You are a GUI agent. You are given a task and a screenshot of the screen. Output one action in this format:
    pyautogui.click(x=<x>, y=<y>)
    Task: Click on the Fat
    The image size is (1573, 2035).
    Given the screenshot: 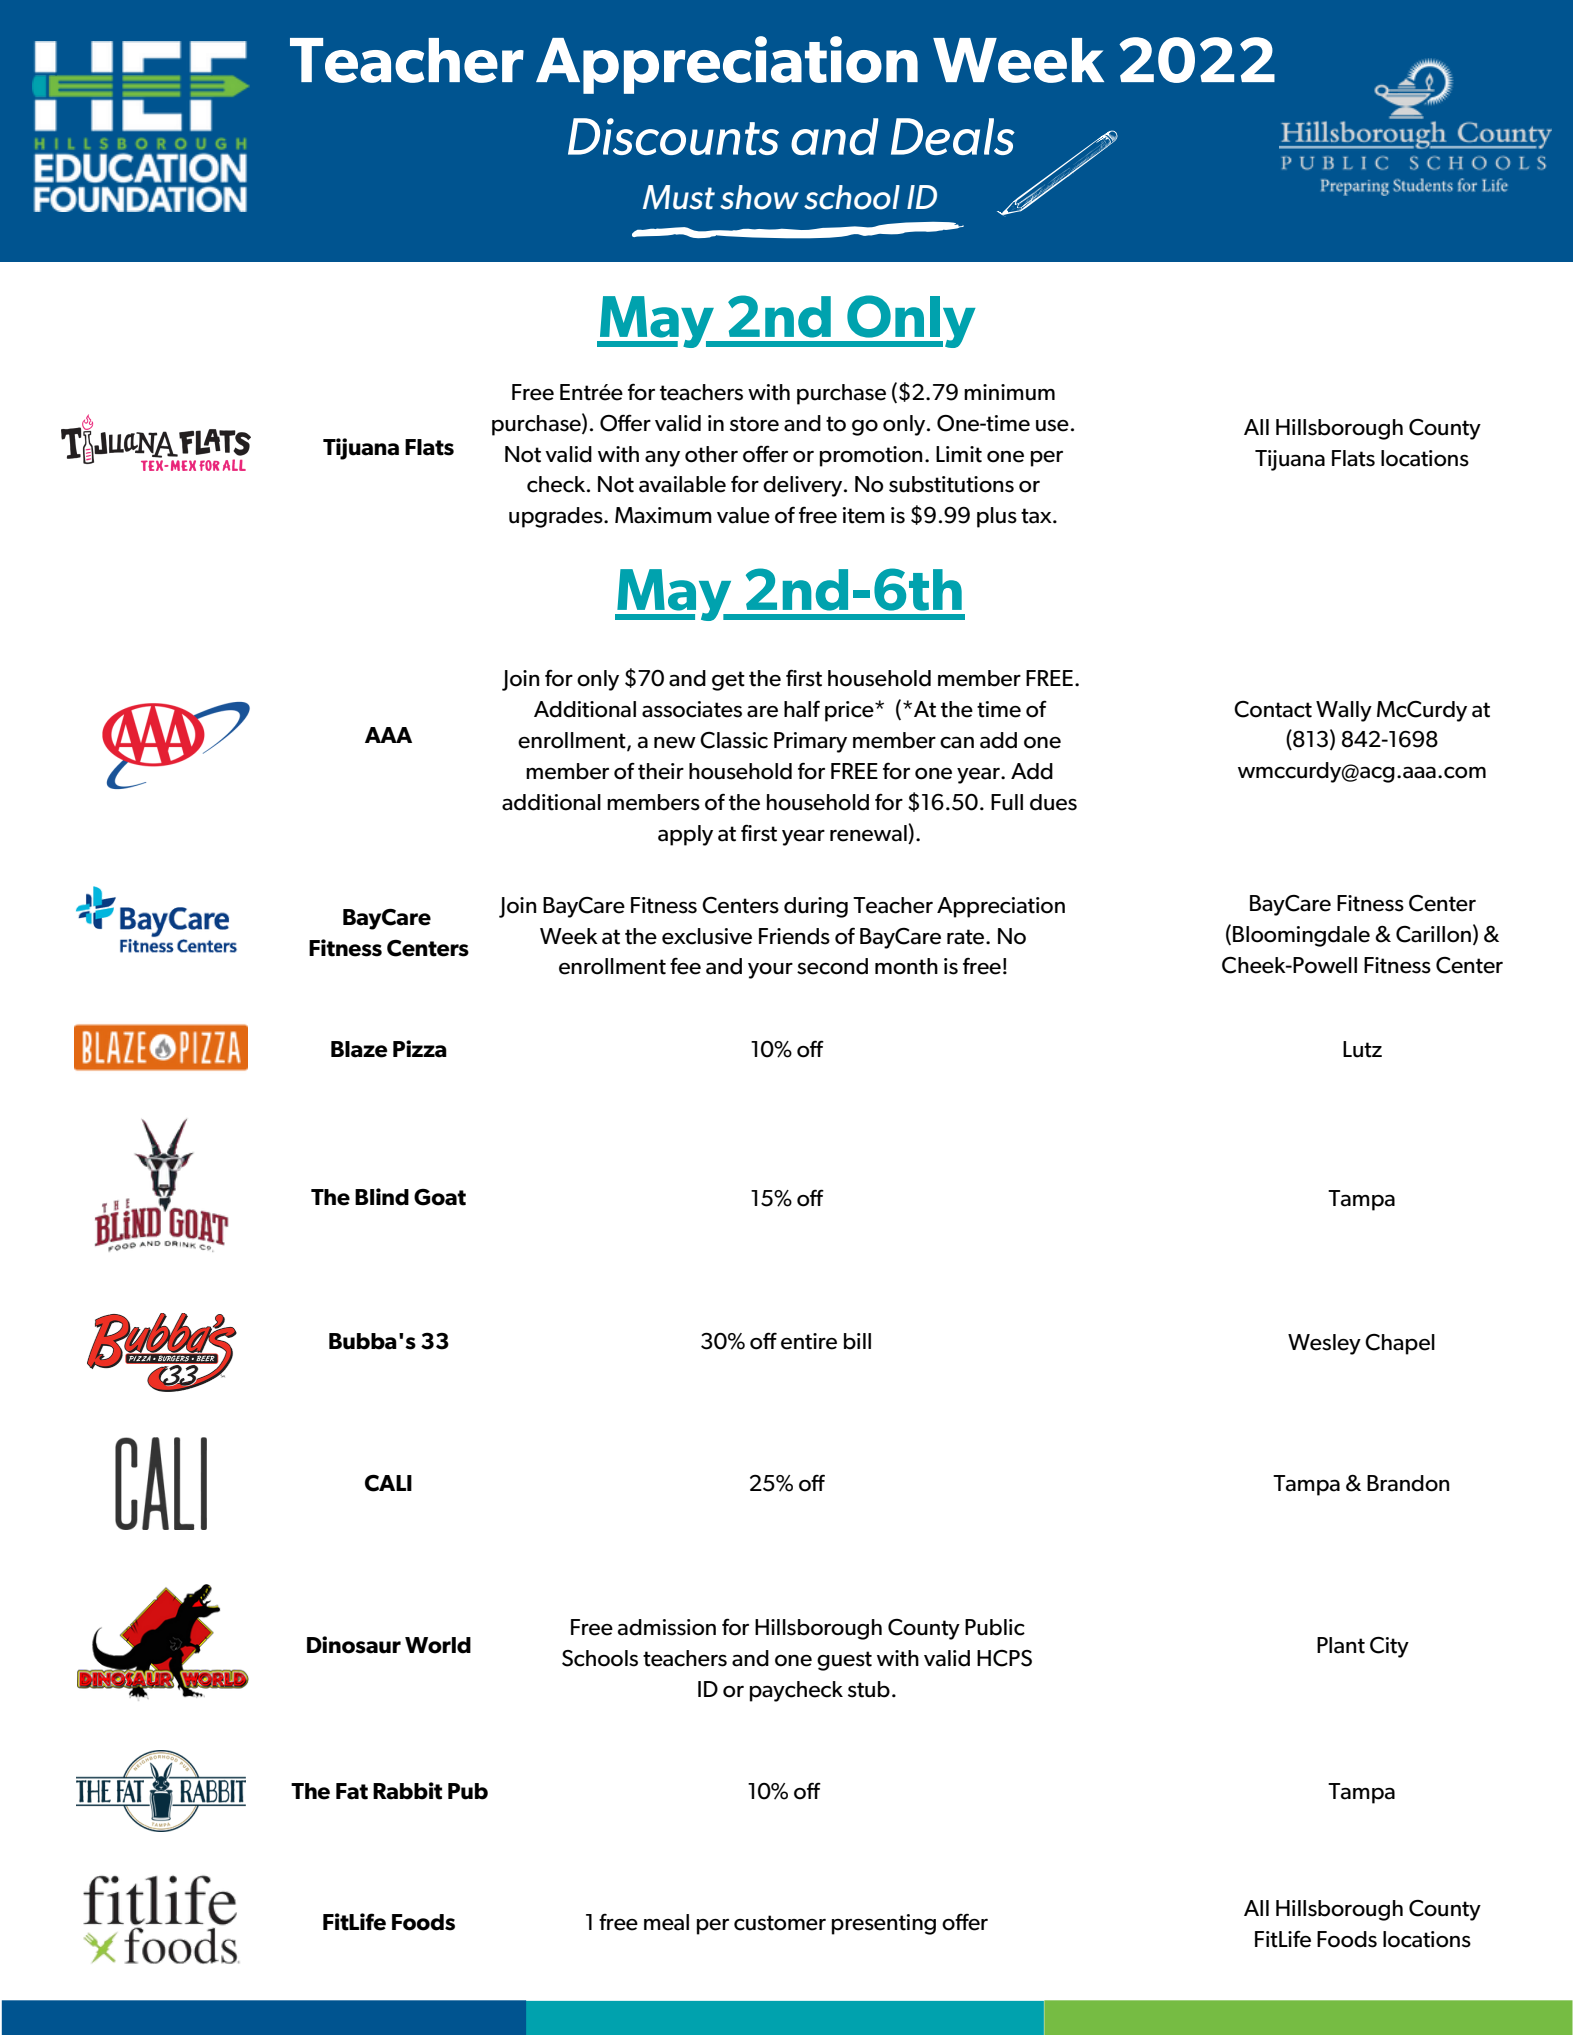 What is the action you would take?
    pyautogui.click(x=352, y=1791)
